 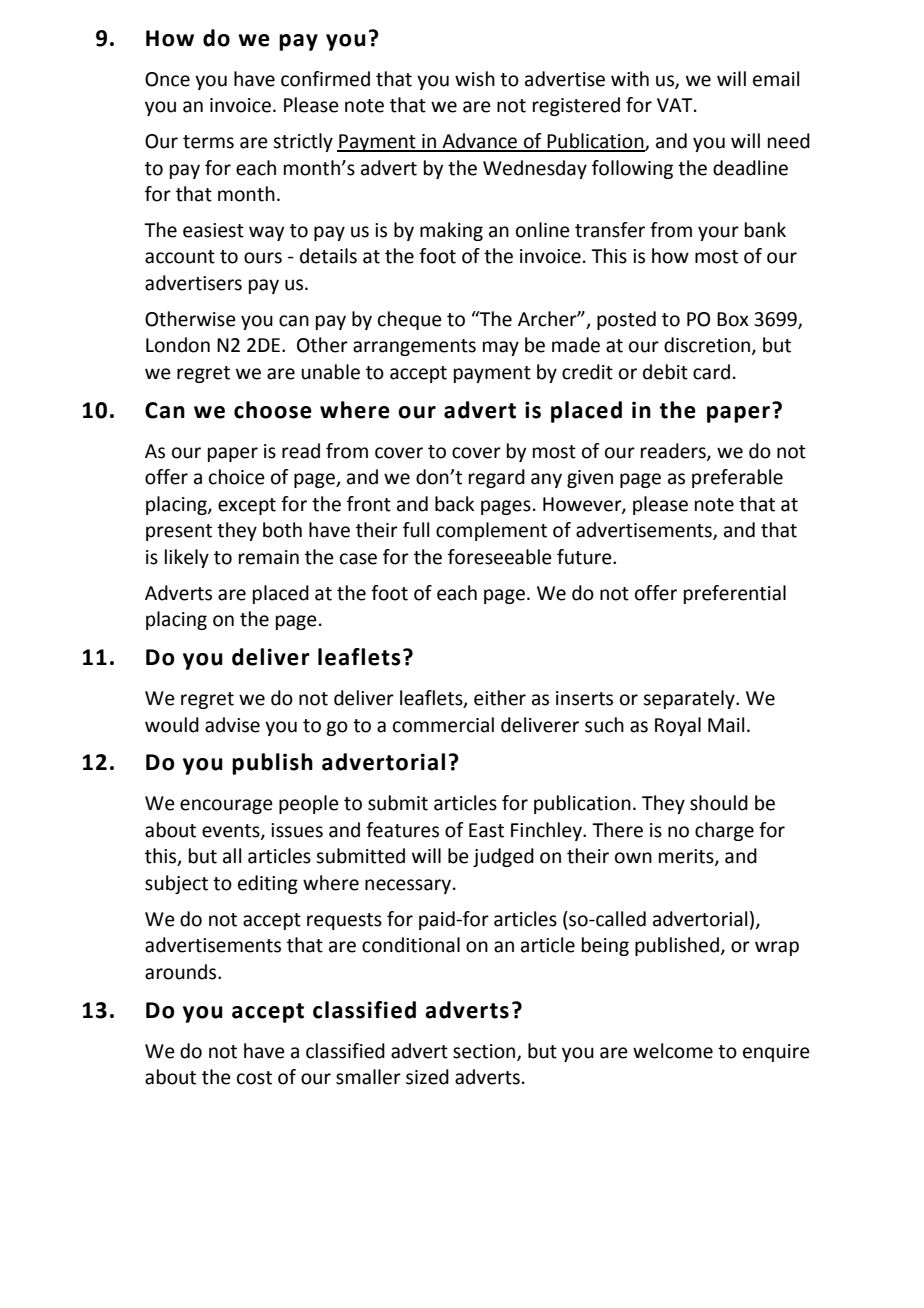 What do you see at coordinates (673, 1051) in the screenshot?
I see `welcome` at bounding box center [673, 1051].
